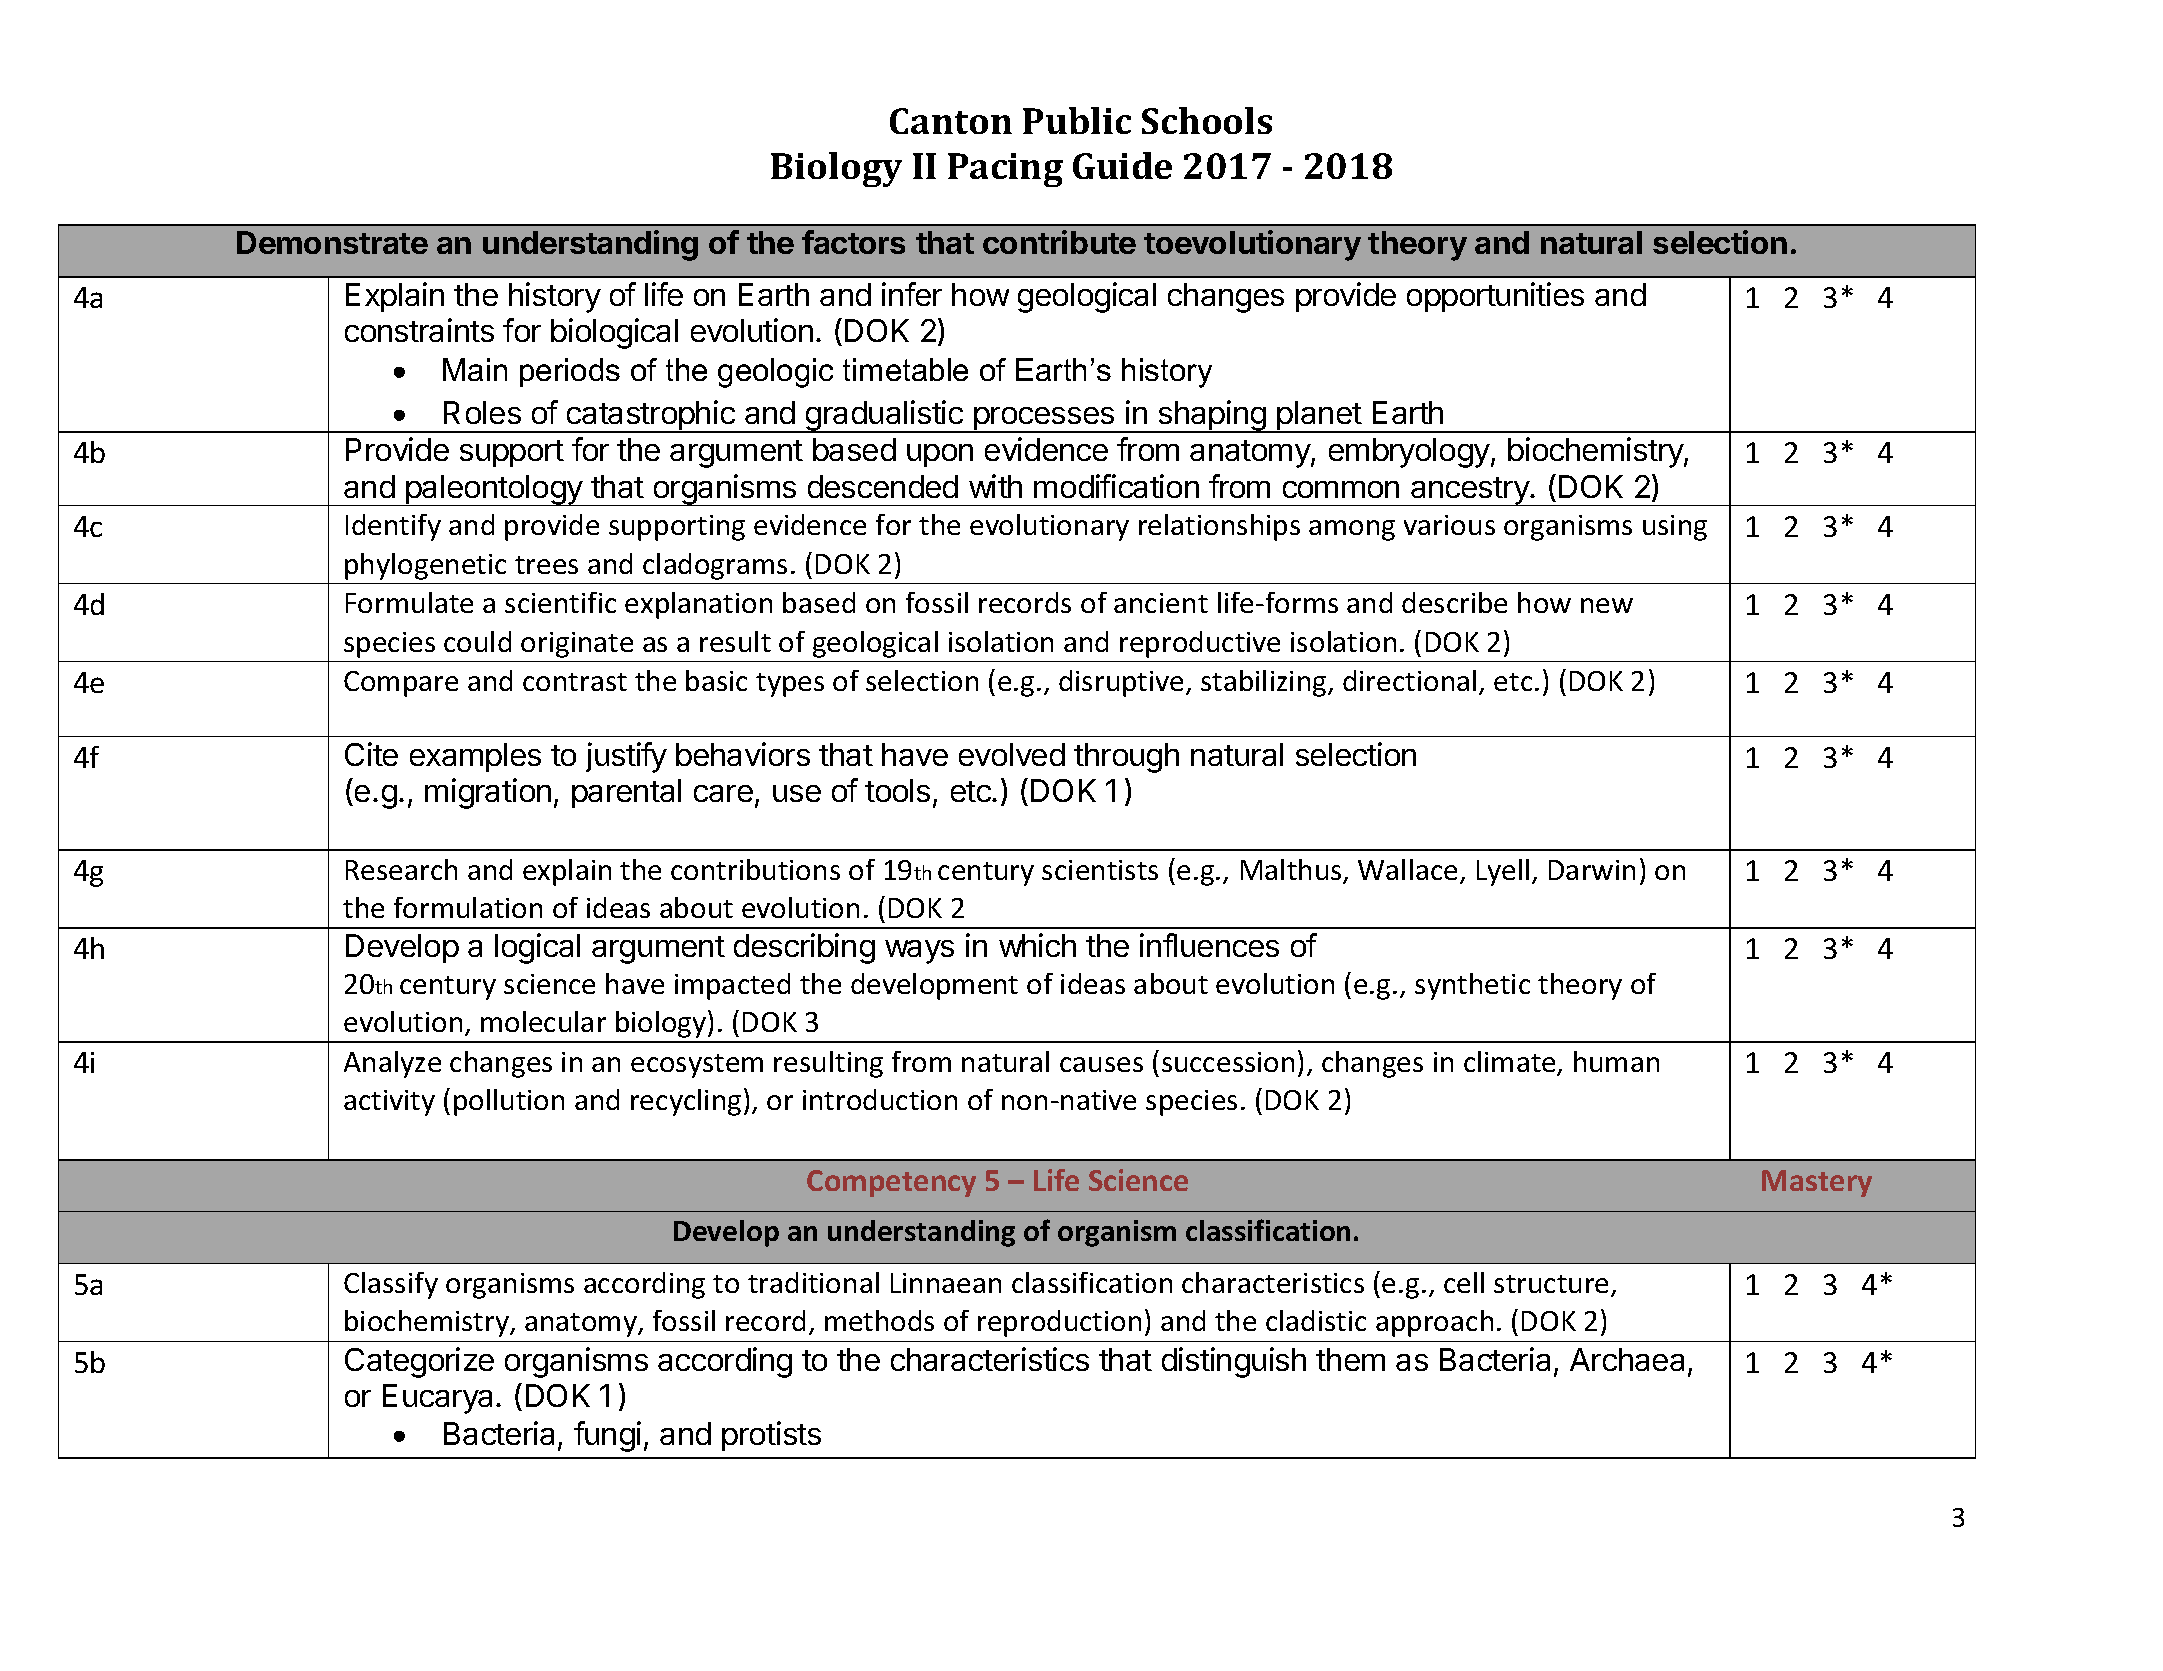 The image size is (2163, 1671). What do you see at coordinates (1495, 297) in the screenshot?
I see `opportunities` at bounding box center [1495, 297].
